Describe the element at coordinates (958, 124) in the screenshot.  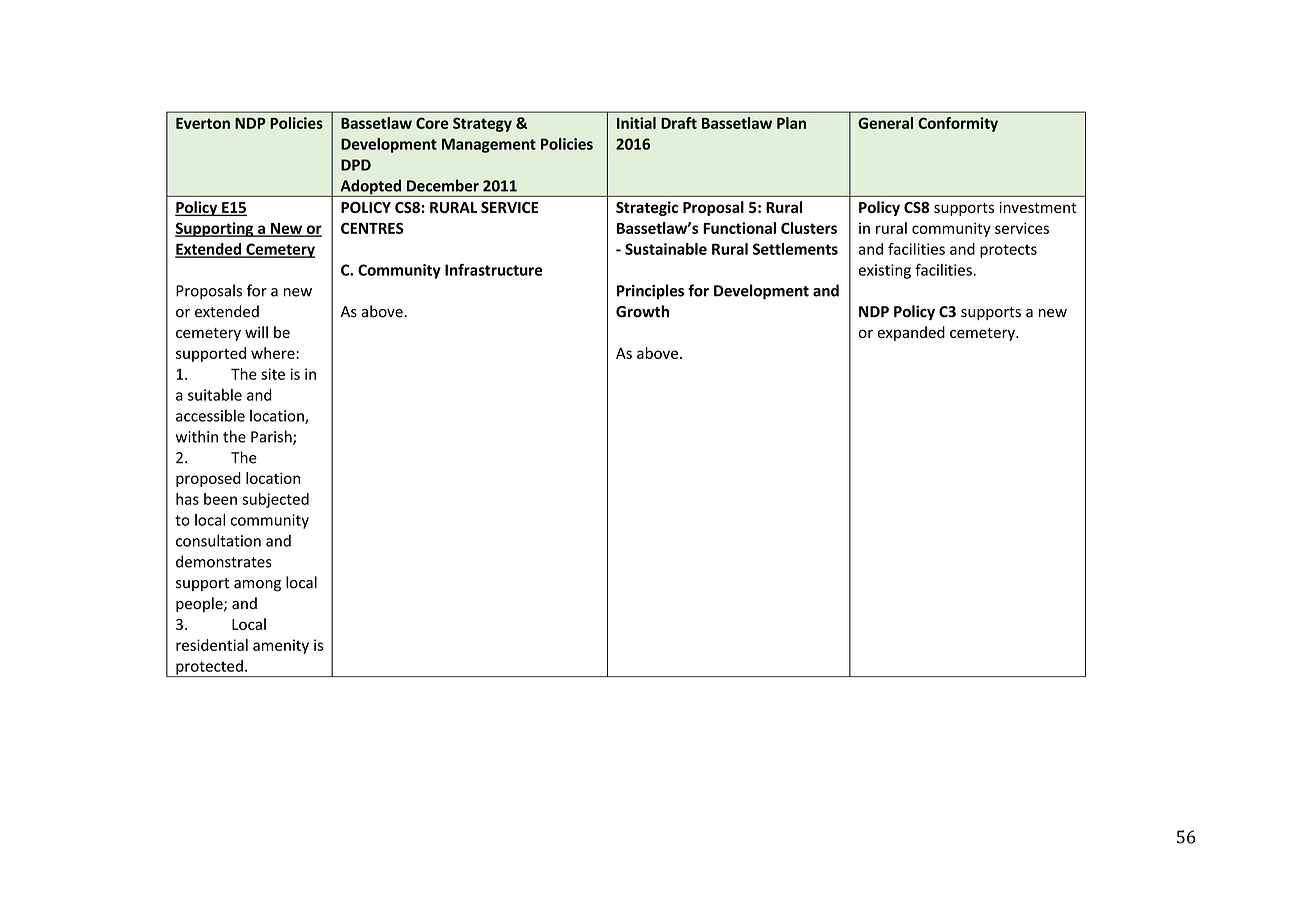
I see `Conformity` at that location.
